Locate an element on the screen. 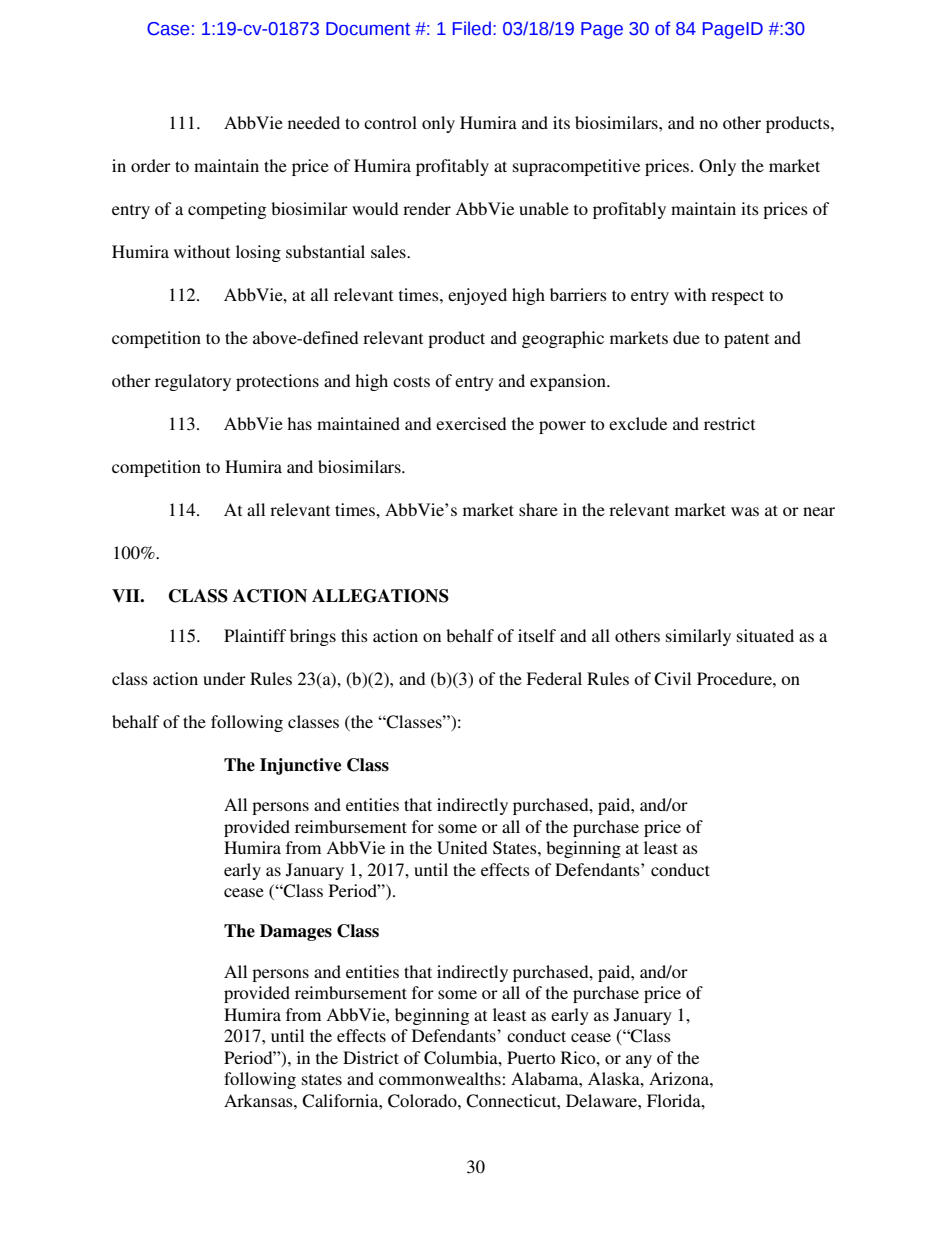 The height and width of the screenshot is (1233, 952). Filed is located at coordinates (472, 28).
